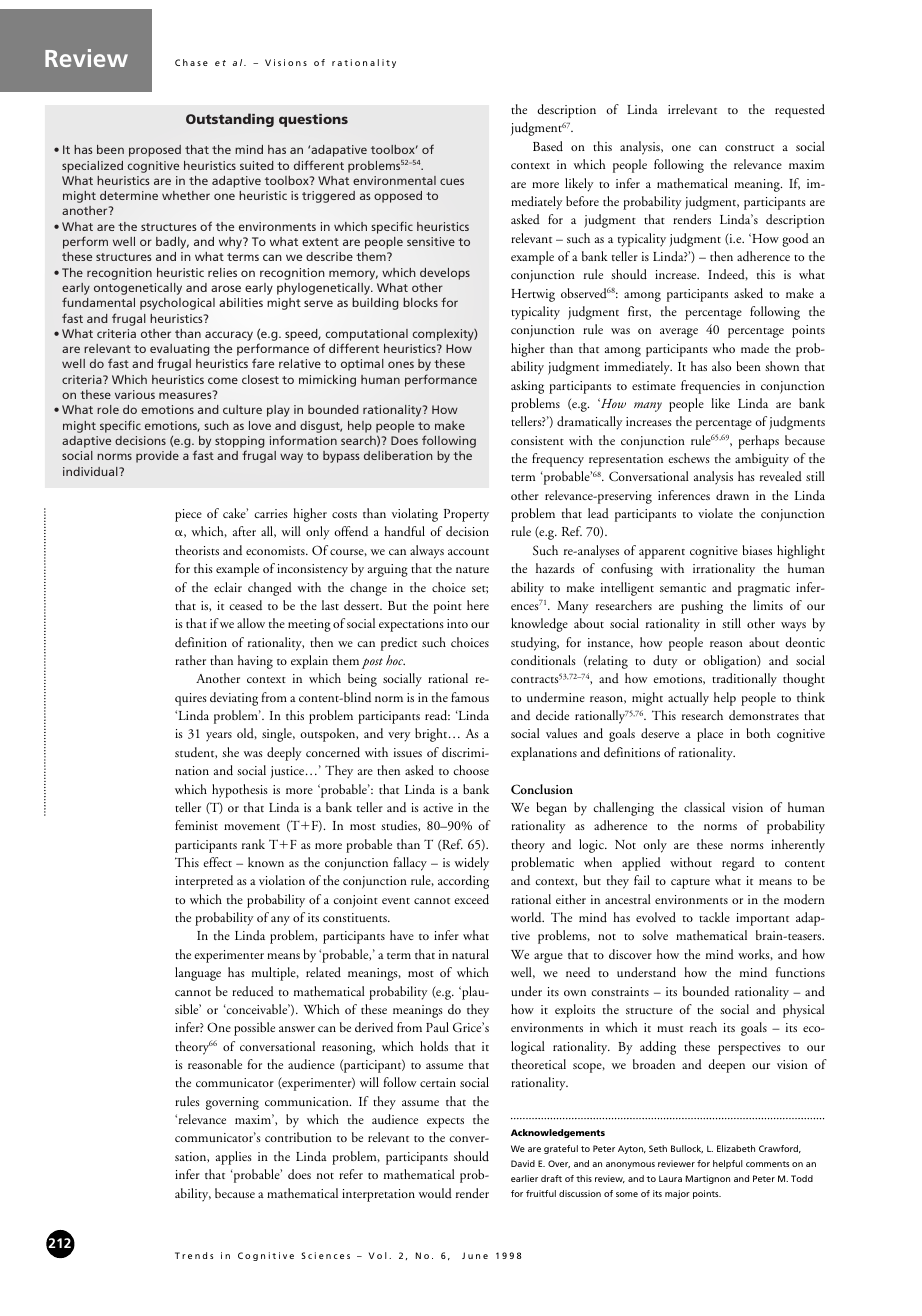 The image size is (922, 1316). Describe the element at coordinates (457, 623) in the document. I see `into` at that location.
